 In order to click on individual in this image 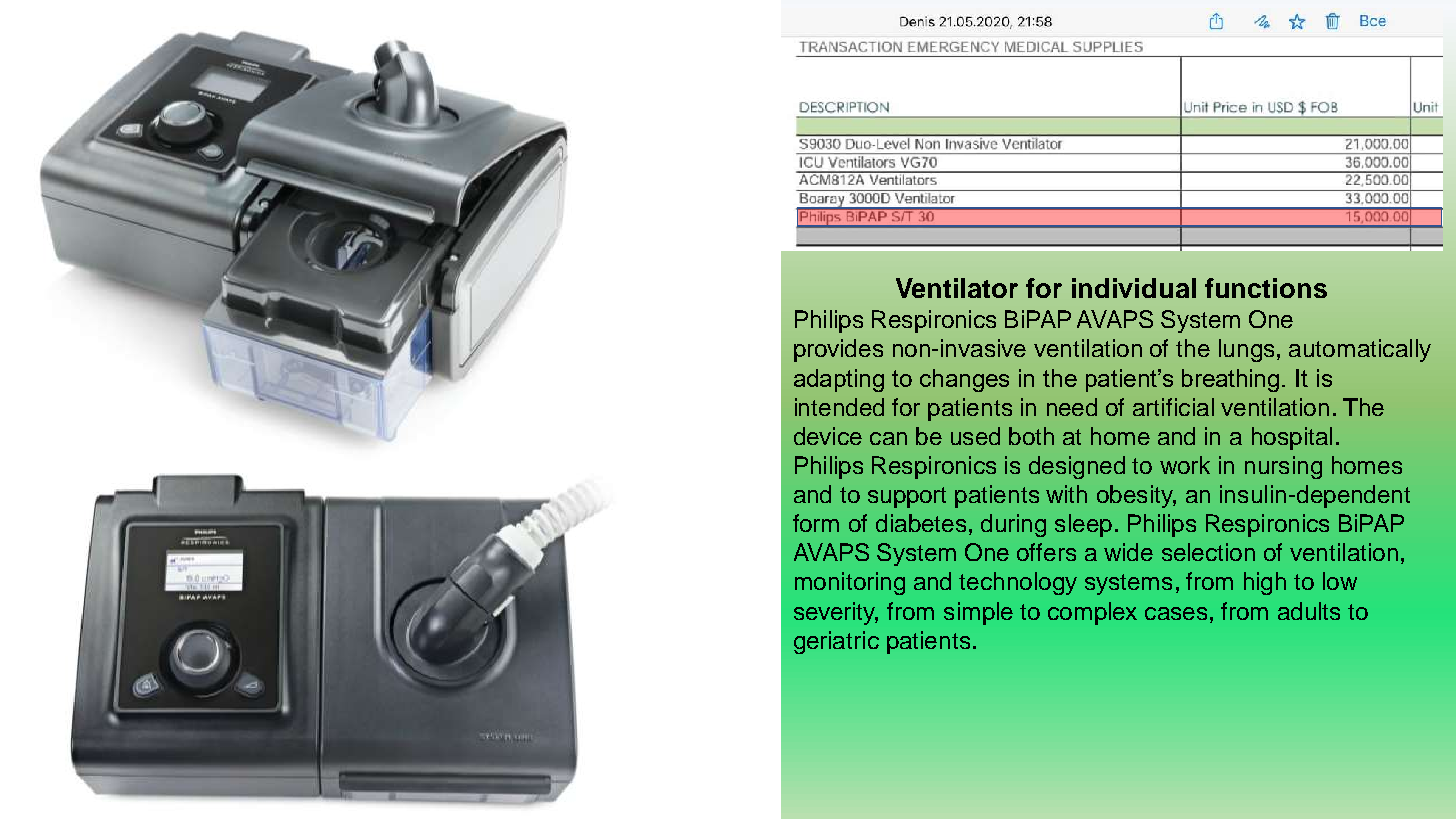, I will do `click(1134, 288)`.
